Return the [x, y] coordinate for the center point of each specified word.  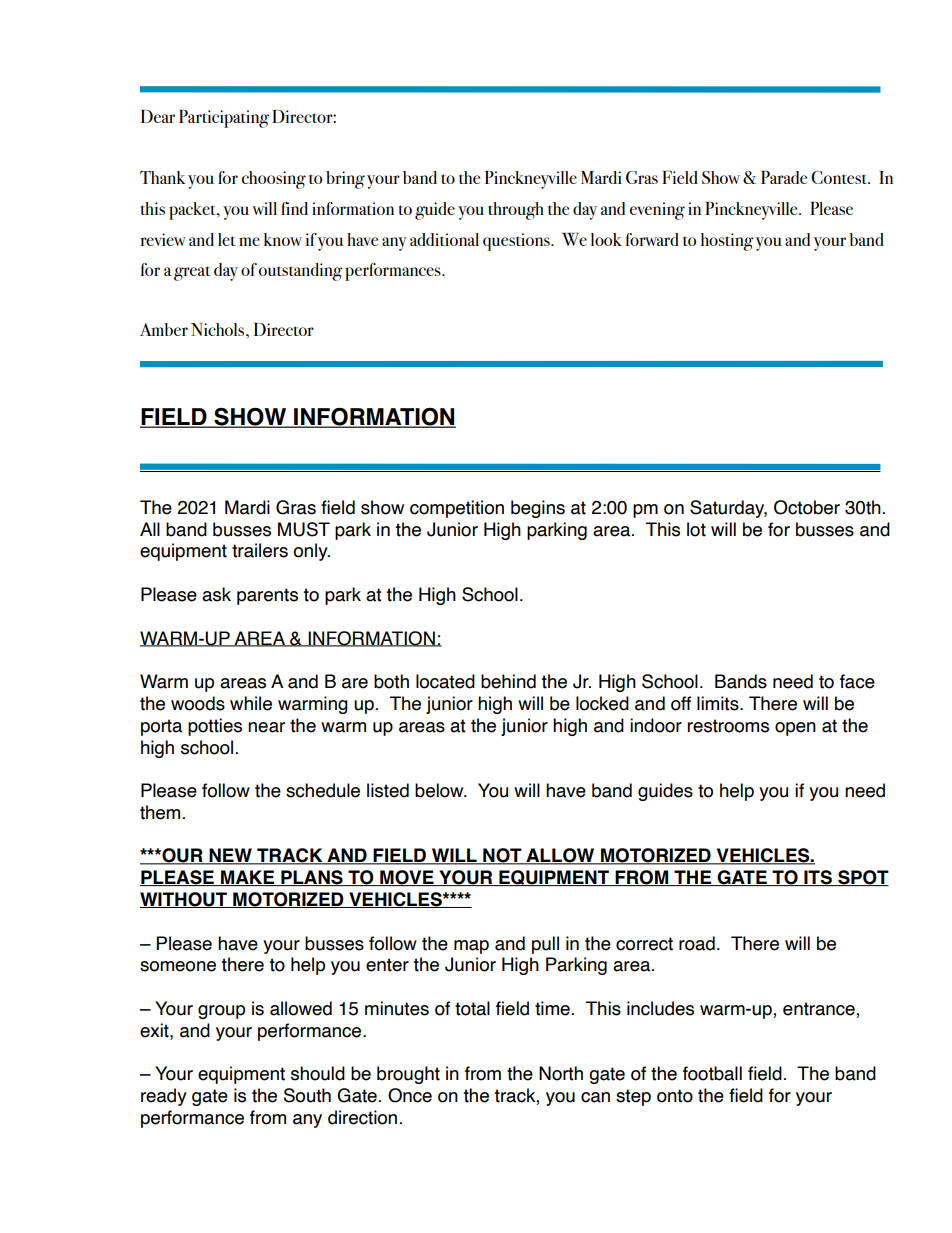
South [307, 1095]
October [807, 507]
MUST [304, 529]
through [516, 211]
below [440, 790]
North [561, 1073]
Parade [784, 177]
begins [538, 509]
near [266, 727]
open [795, 729]
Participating [224, 119]
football [712, 1073]
